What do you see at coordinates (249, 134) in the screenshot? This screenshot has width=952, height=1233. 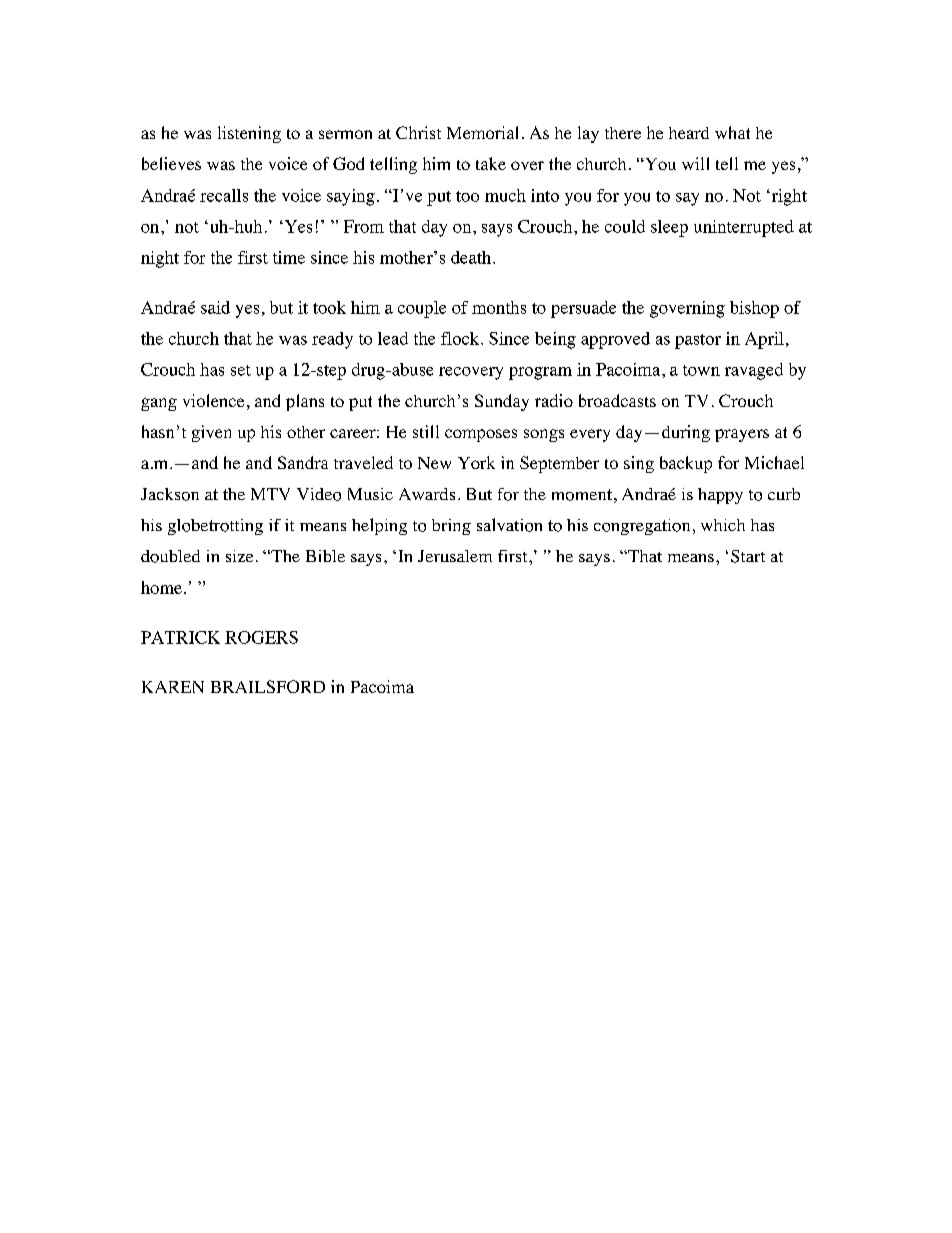 I see `listening` at bounding box center [249, 134].
